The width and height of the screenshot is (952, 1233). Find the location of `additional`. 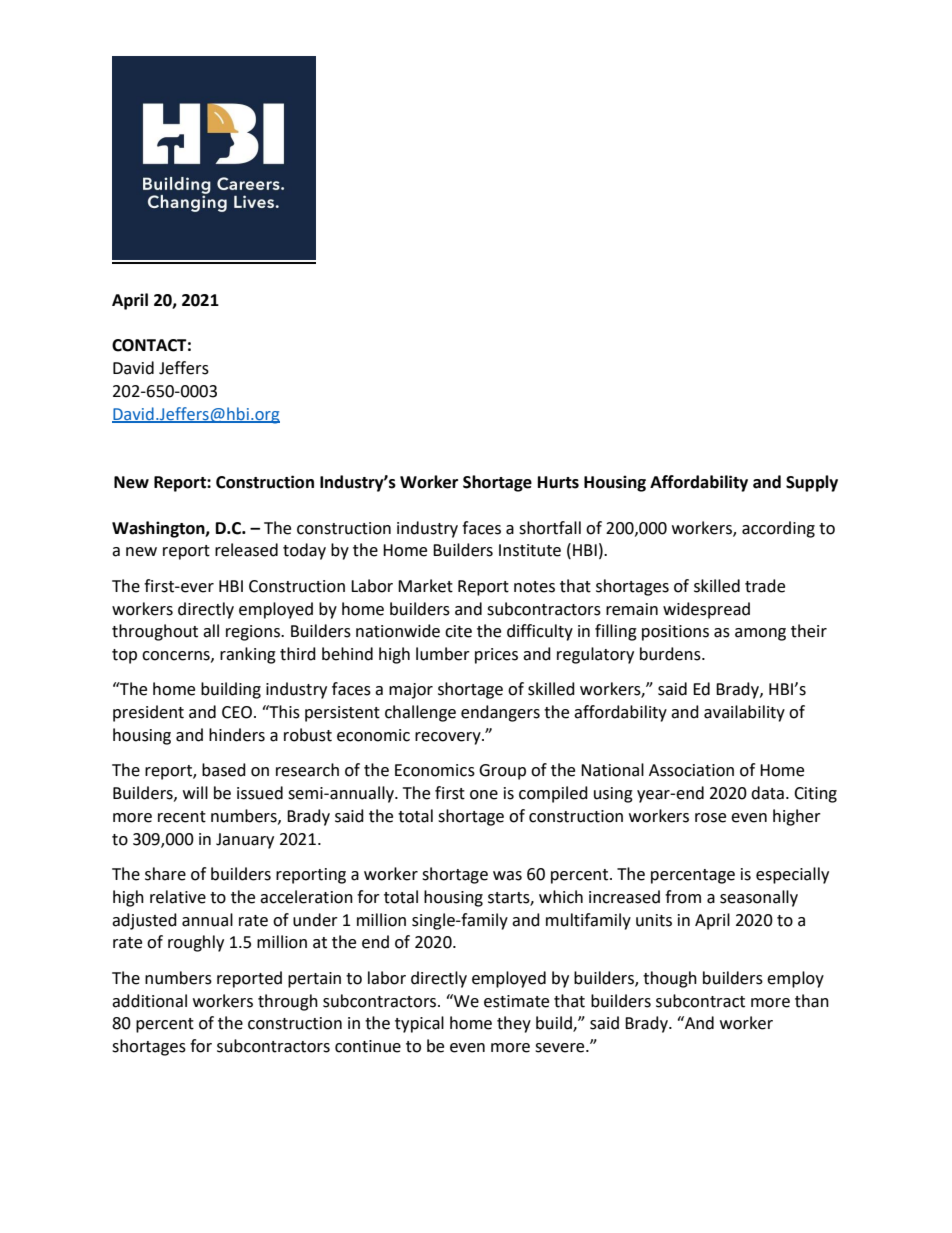

additional is located at coordinates (149, 1001).
